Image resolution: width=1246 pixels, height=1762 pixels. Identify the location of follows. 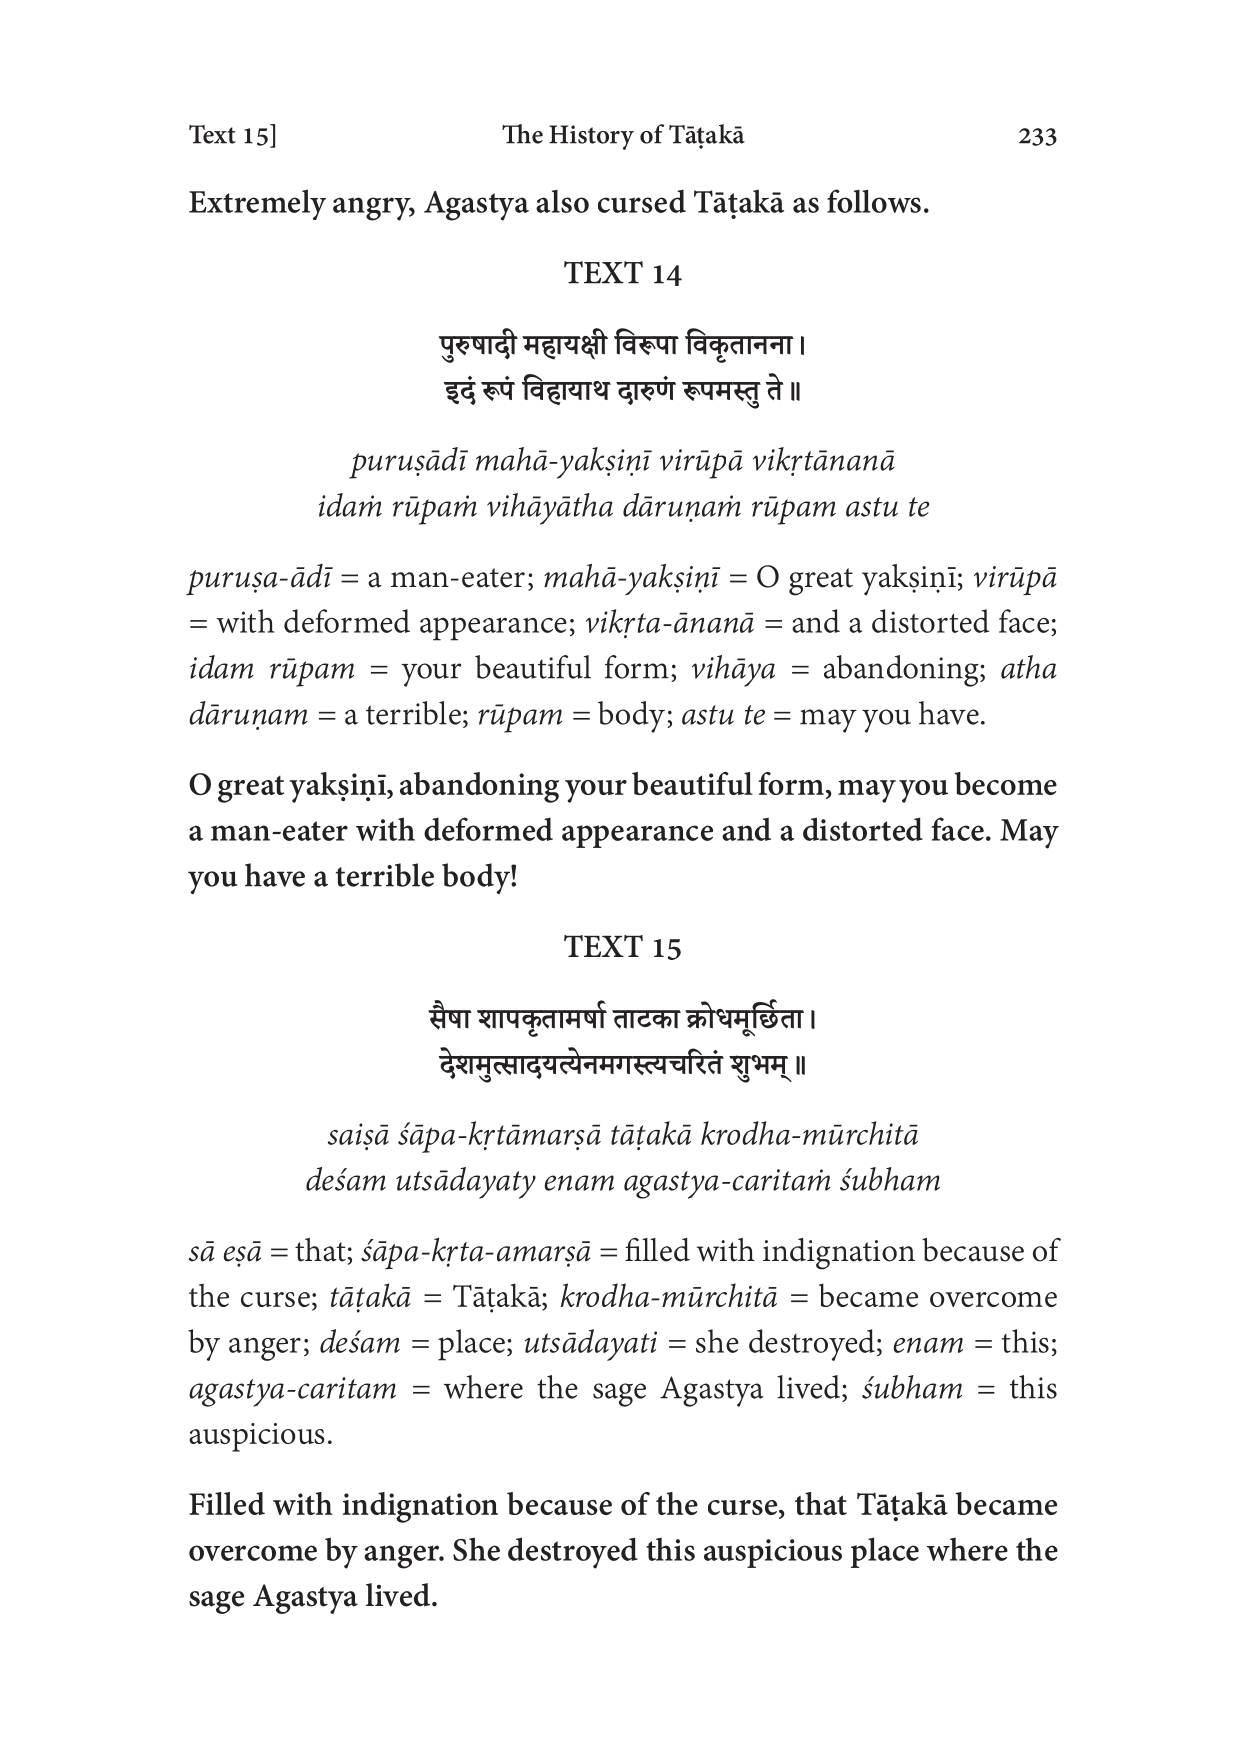
(874, 201).
